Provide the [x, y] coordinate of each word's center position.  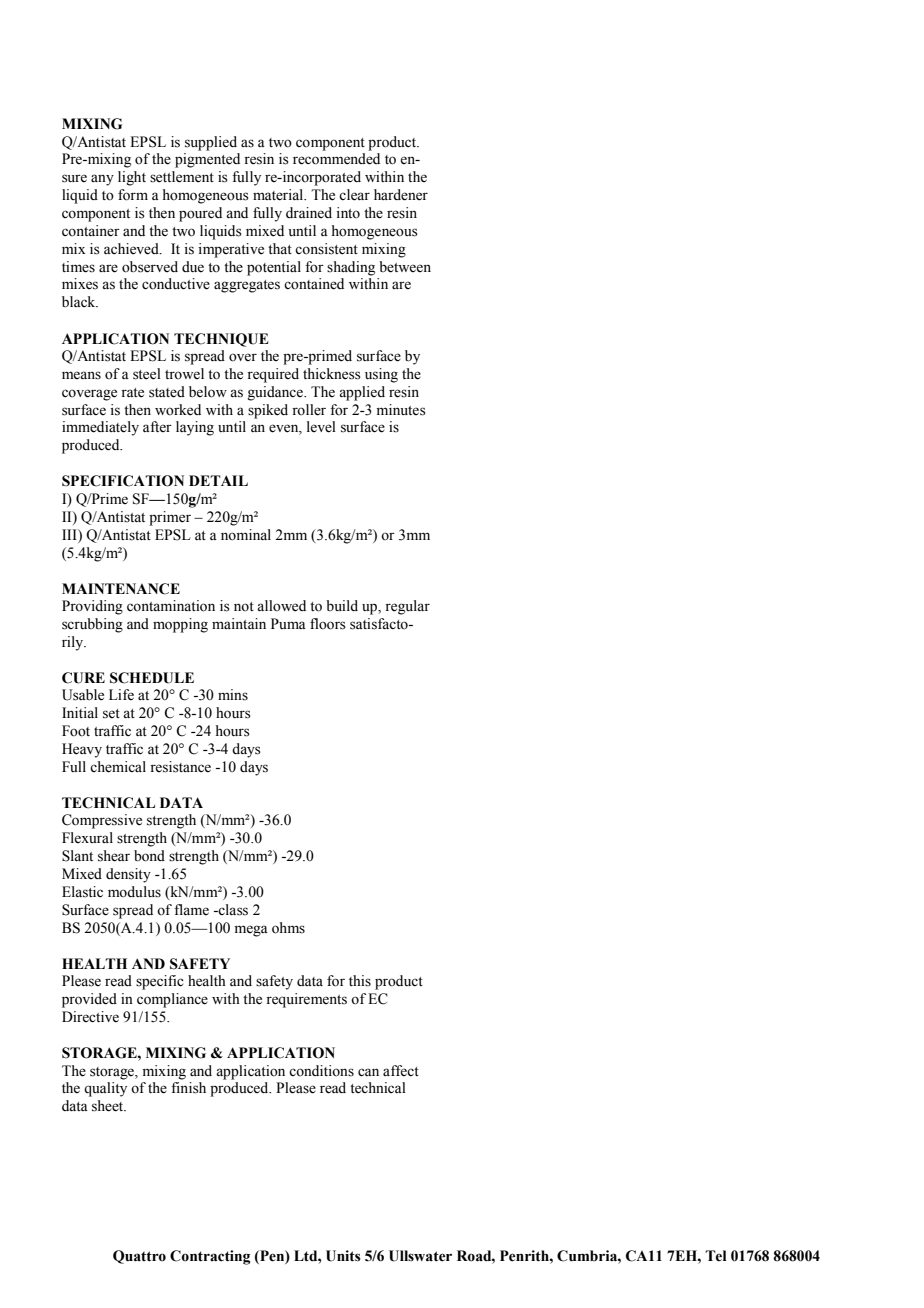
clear [354, 195]
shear [114, 856]
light [132, 178]
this [360, 981]
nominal [246, 535]
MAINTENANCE [121, 589]
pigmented [207, 160]
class [232, 910]
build [342, 605]
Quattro [139, 1257]
